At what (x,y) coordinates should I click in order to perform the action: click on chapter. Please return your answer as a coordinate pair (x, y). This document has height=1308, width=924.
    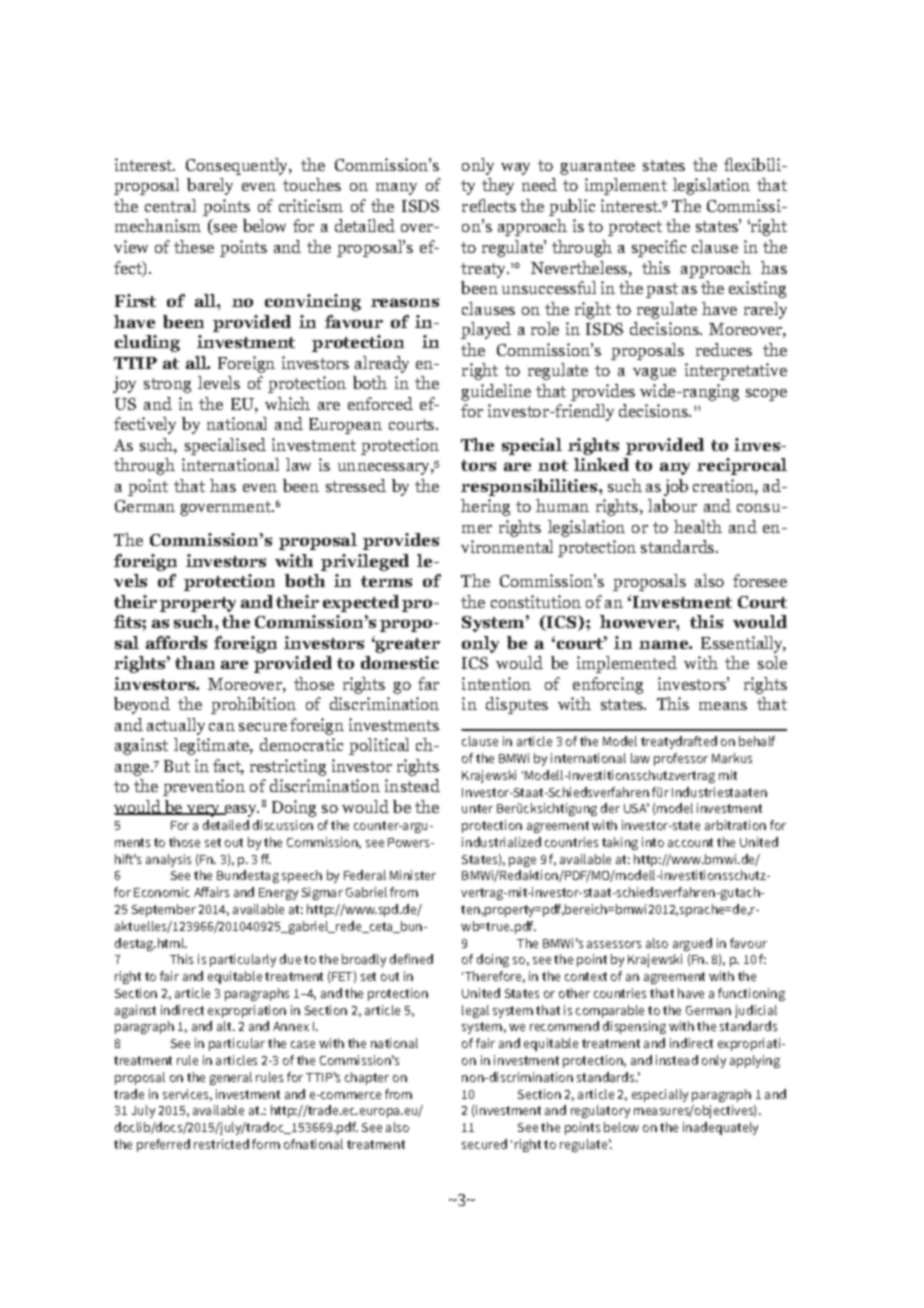
    Looking at the image, I should click on (367, 1078).
